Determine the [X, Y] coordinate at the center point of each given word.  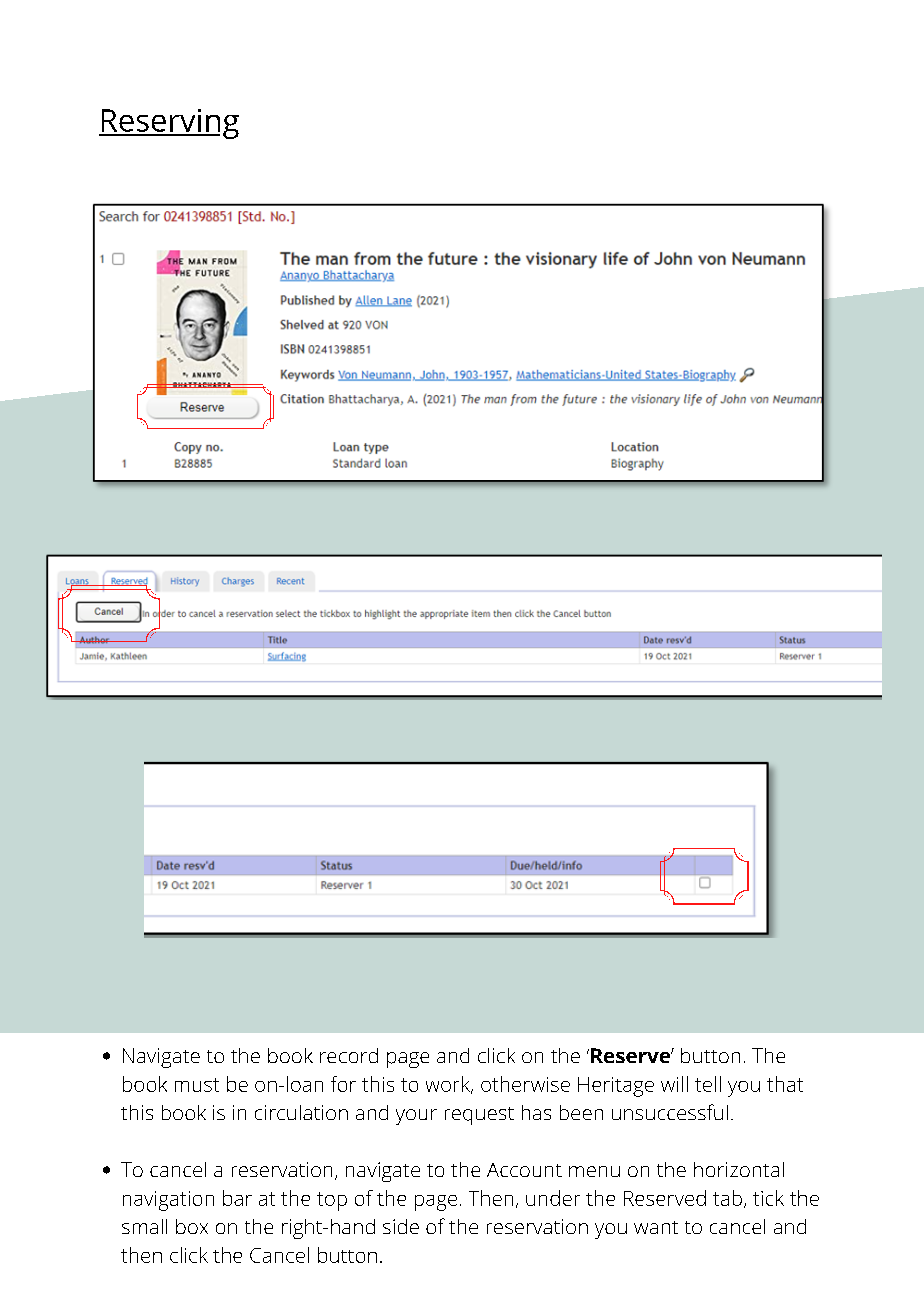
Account [524, 1170]
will [674, 1084]
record [349, 1055]
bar [237, 1198]
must [197, 1085]
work [449, 1085]
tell [708, 1084]
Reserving [169, 124]
